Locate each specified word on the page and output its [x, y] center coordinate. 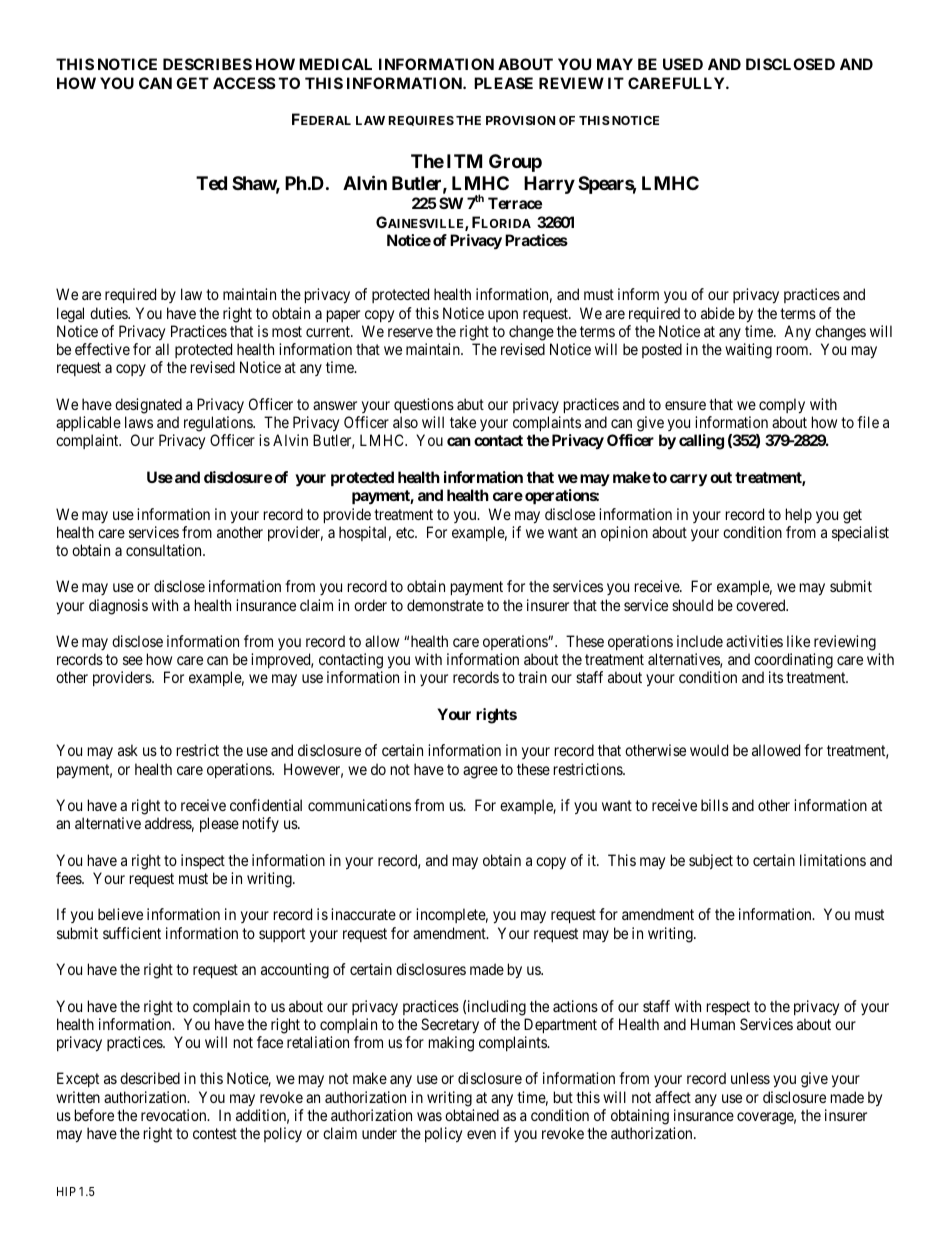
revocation [175, 1115]
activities [754, 641]
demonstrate [445, 605]
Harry [549, 185]
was [429, 1116]
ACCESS [244, 83]
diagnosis [118, 607]
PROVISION [520, 120]
